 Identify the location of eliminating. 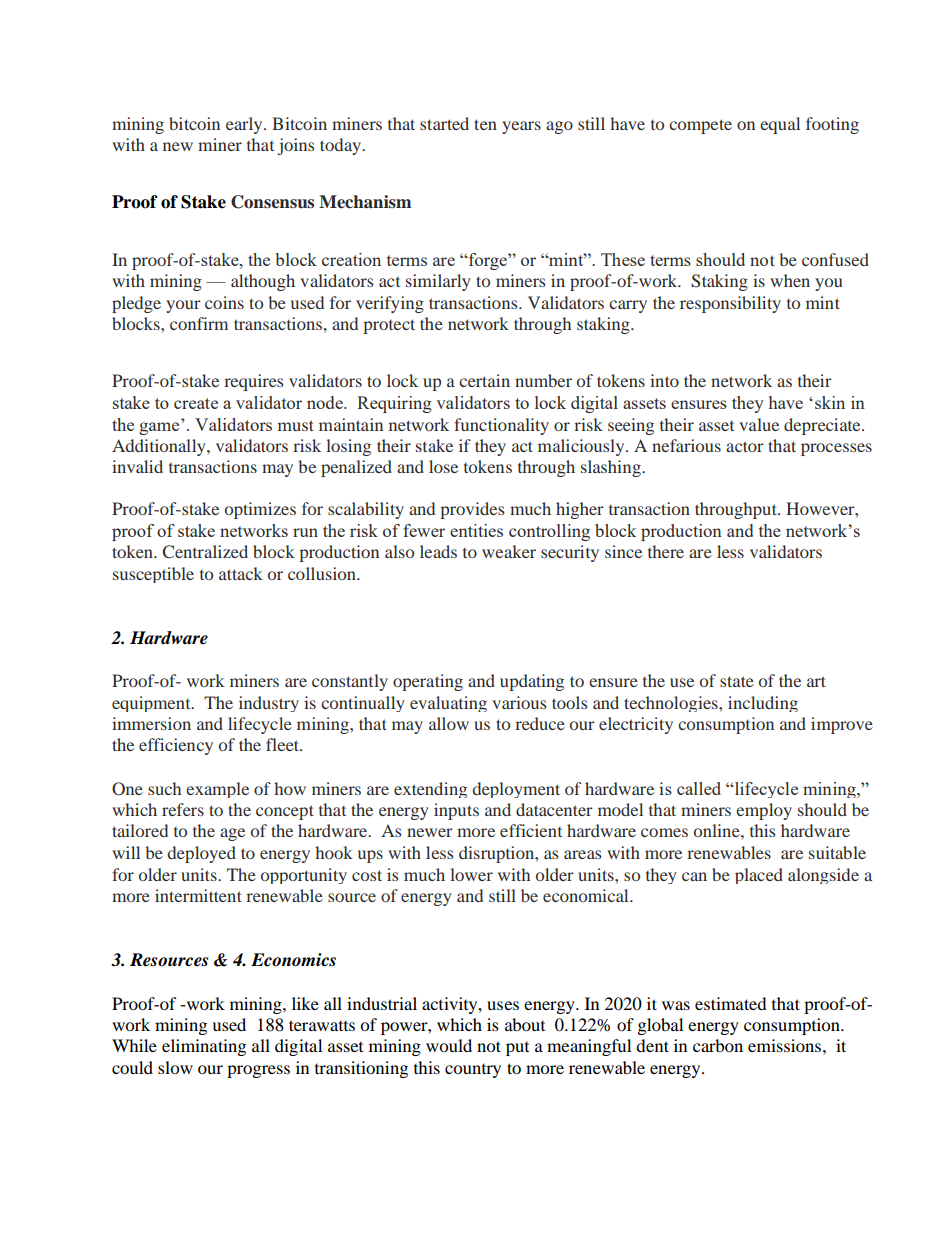
(204, 1047).
